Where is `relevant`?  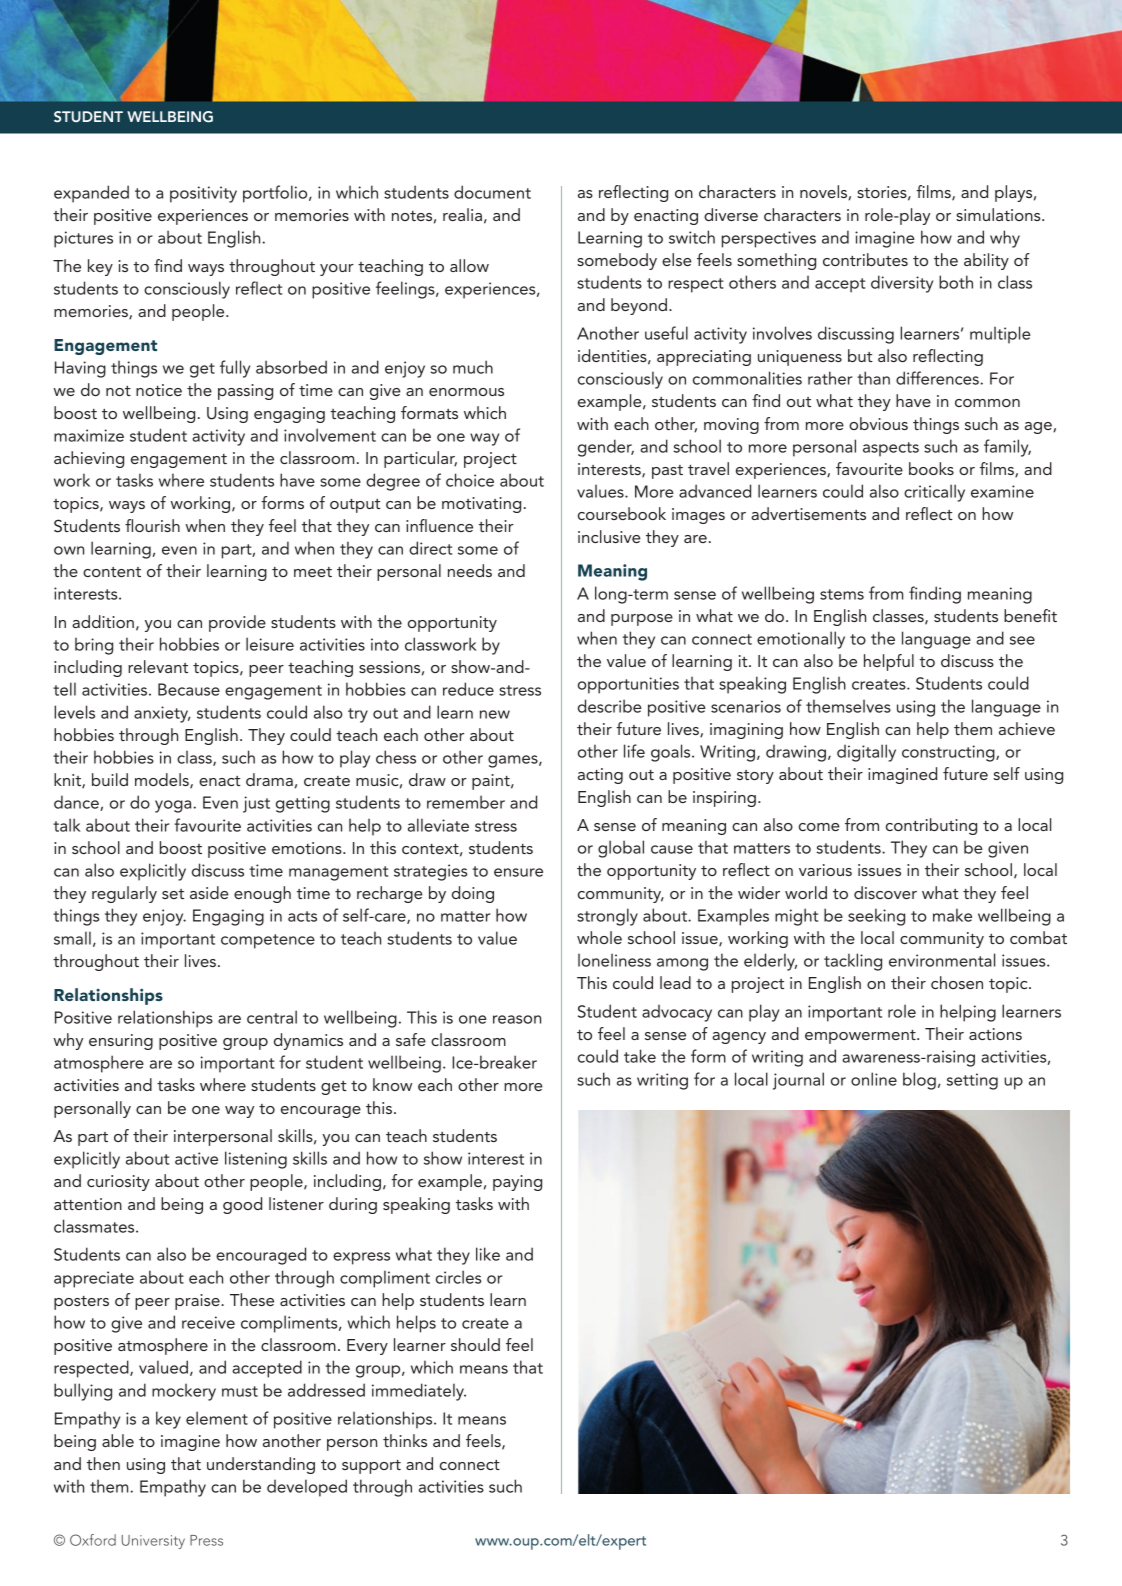 relevant is located at coordinates (158, 666).
